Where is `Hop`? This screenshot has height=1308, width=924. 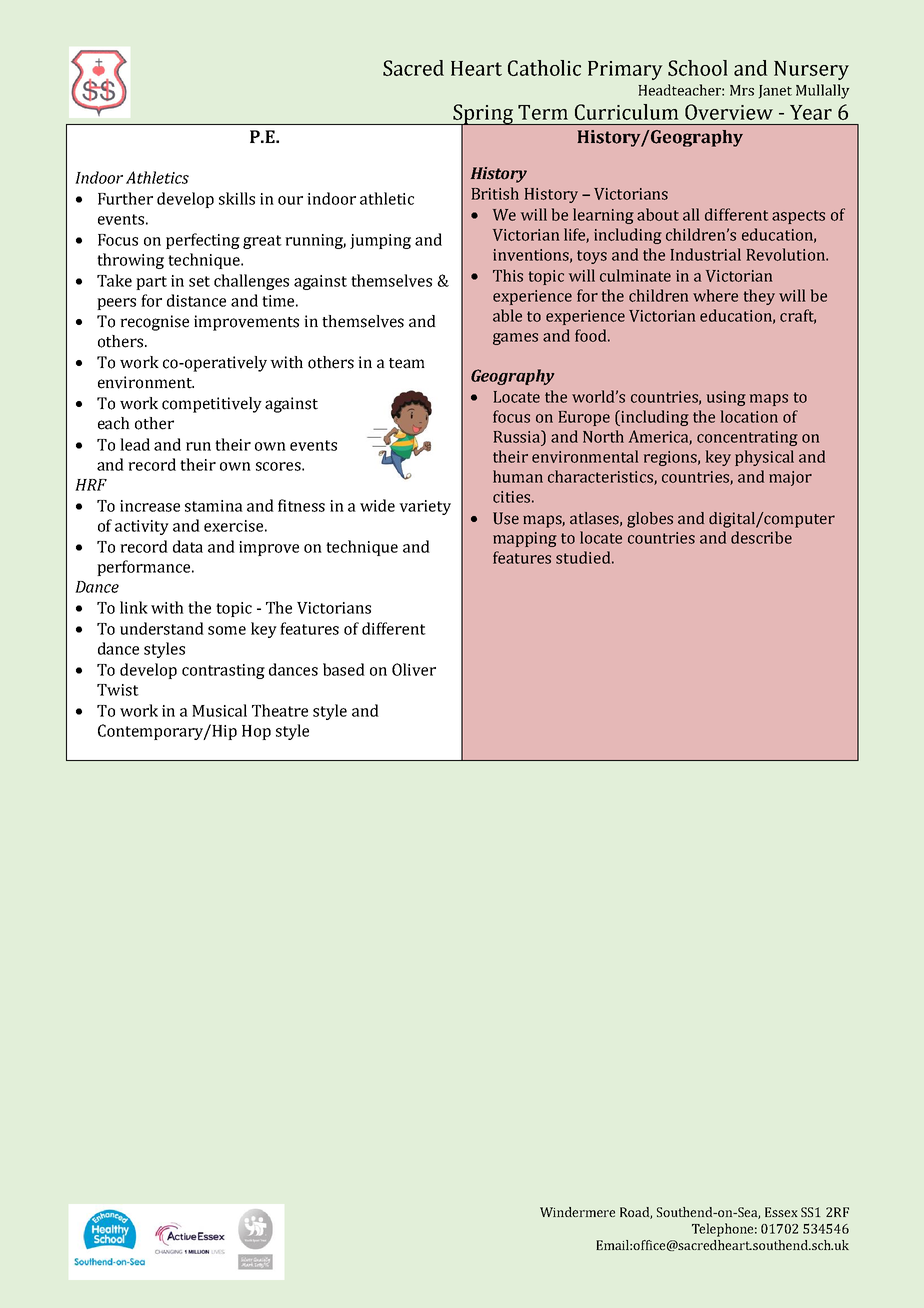 Hop is located at coordinates (256, 732).
